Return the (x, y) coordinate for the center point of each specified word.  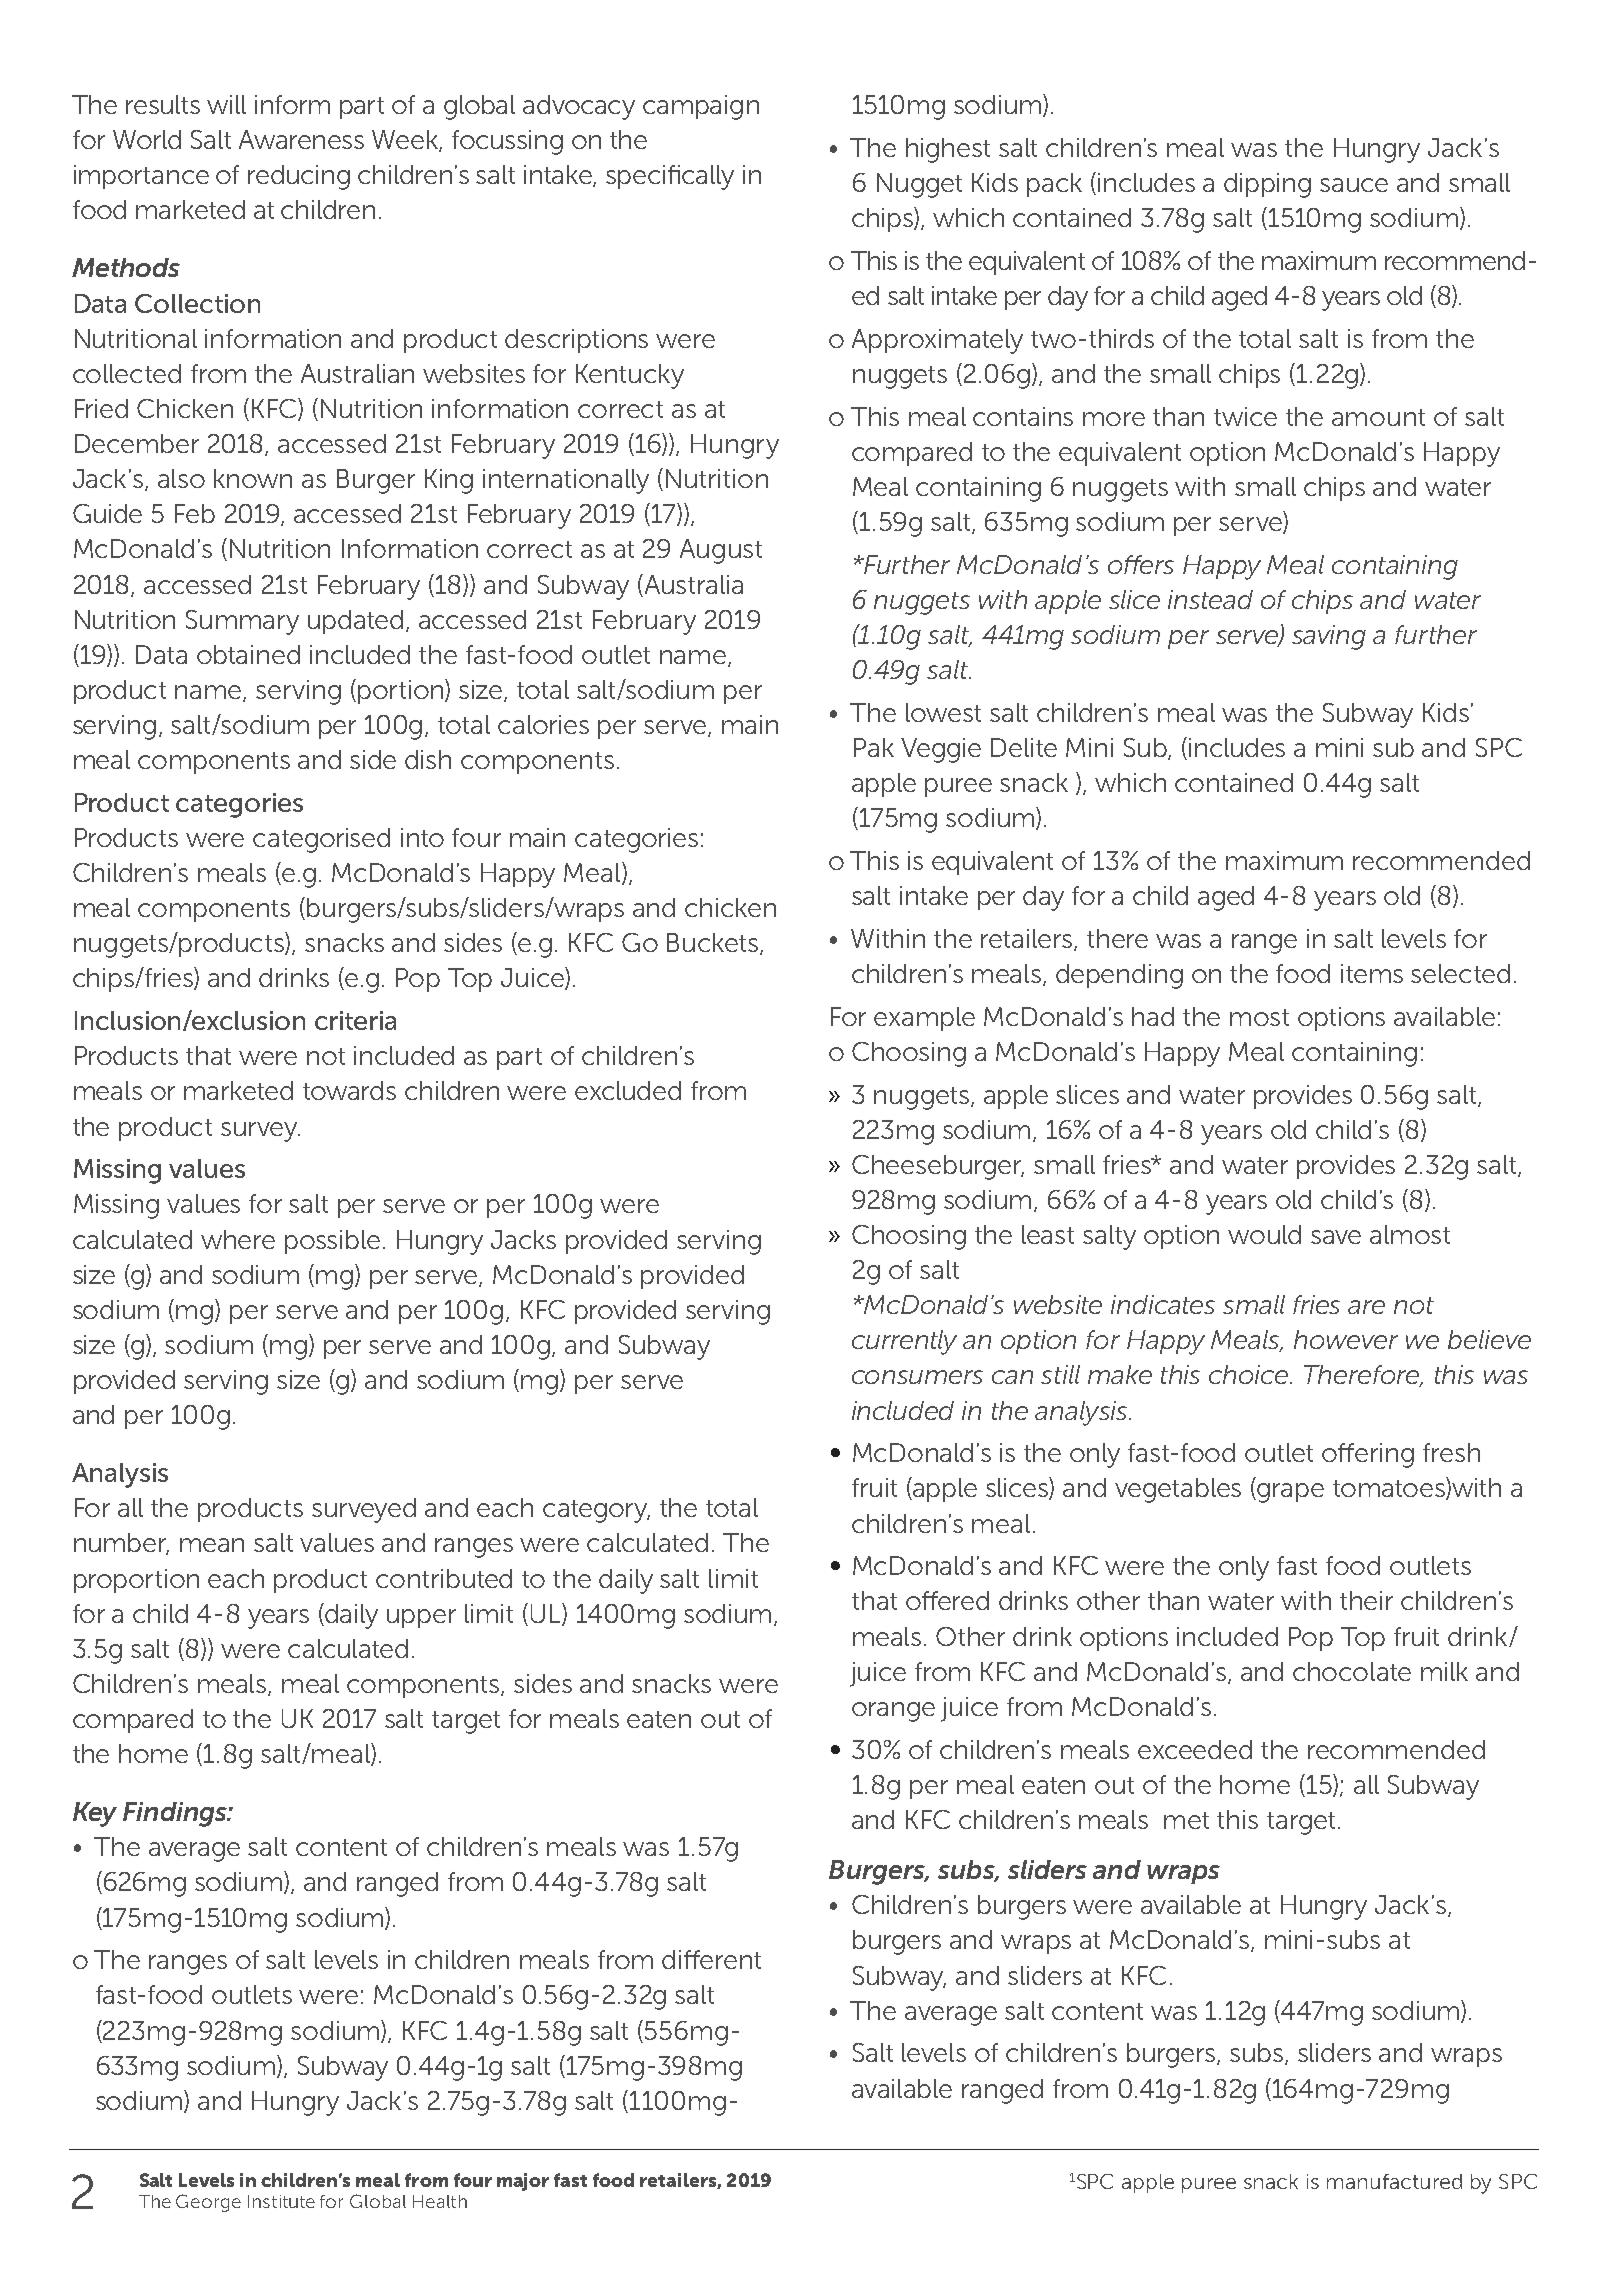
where (238, 1239)
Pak (874, 747)
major (523, 2182)
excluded (628, 1090)
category (596, 1511)
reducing (299, 177)
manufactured (1394, 2181)
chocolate (1352, 1671)
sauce (1354, 185)
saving (1329, 637)
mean (212, 1545)
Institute (281, 2201)
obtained (248, 654)
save (1336, 1237)
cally (708, 177)
